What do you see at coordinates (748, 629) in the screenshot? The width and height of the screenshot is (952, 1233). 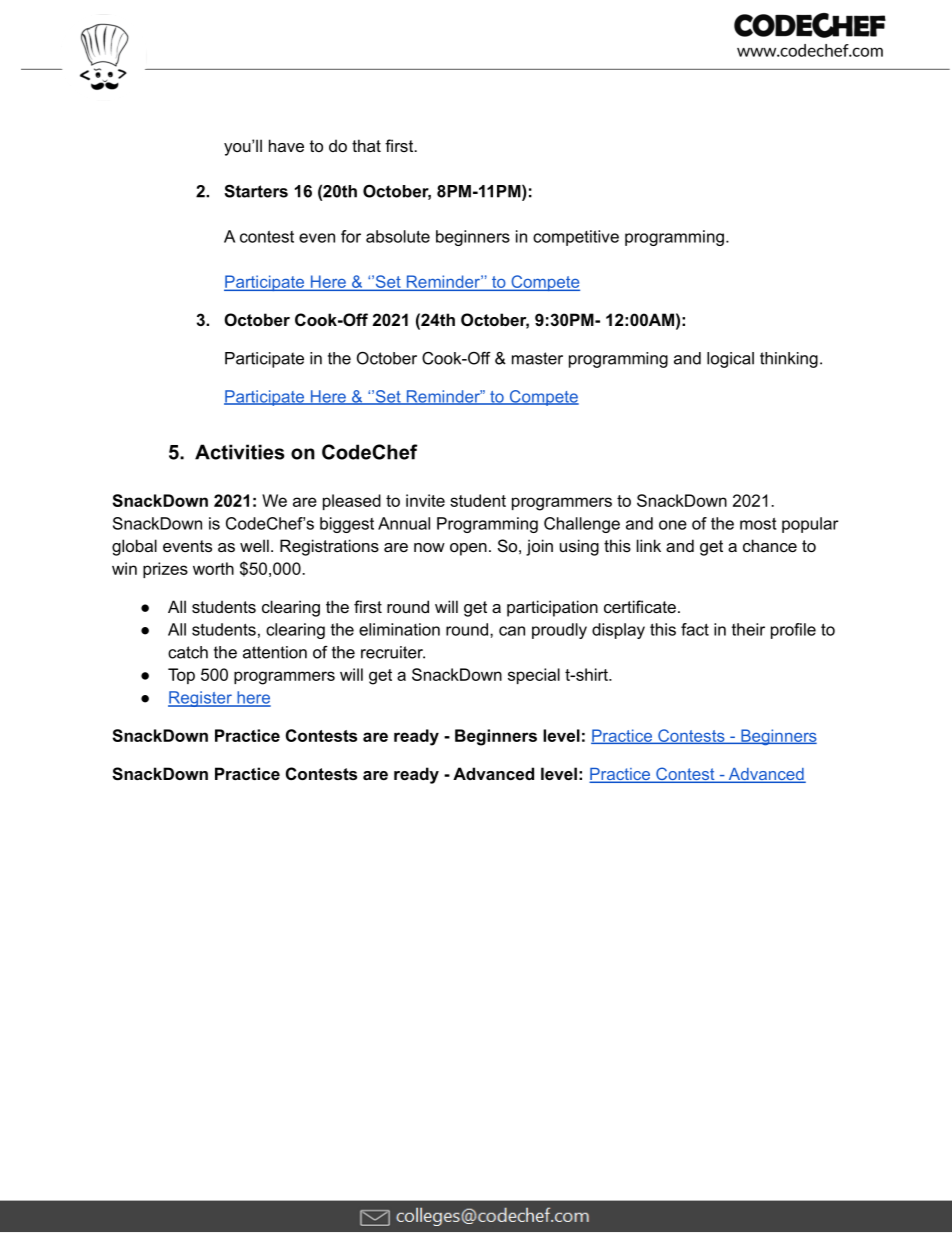 I see `their` at bounding box center [748, 629].
